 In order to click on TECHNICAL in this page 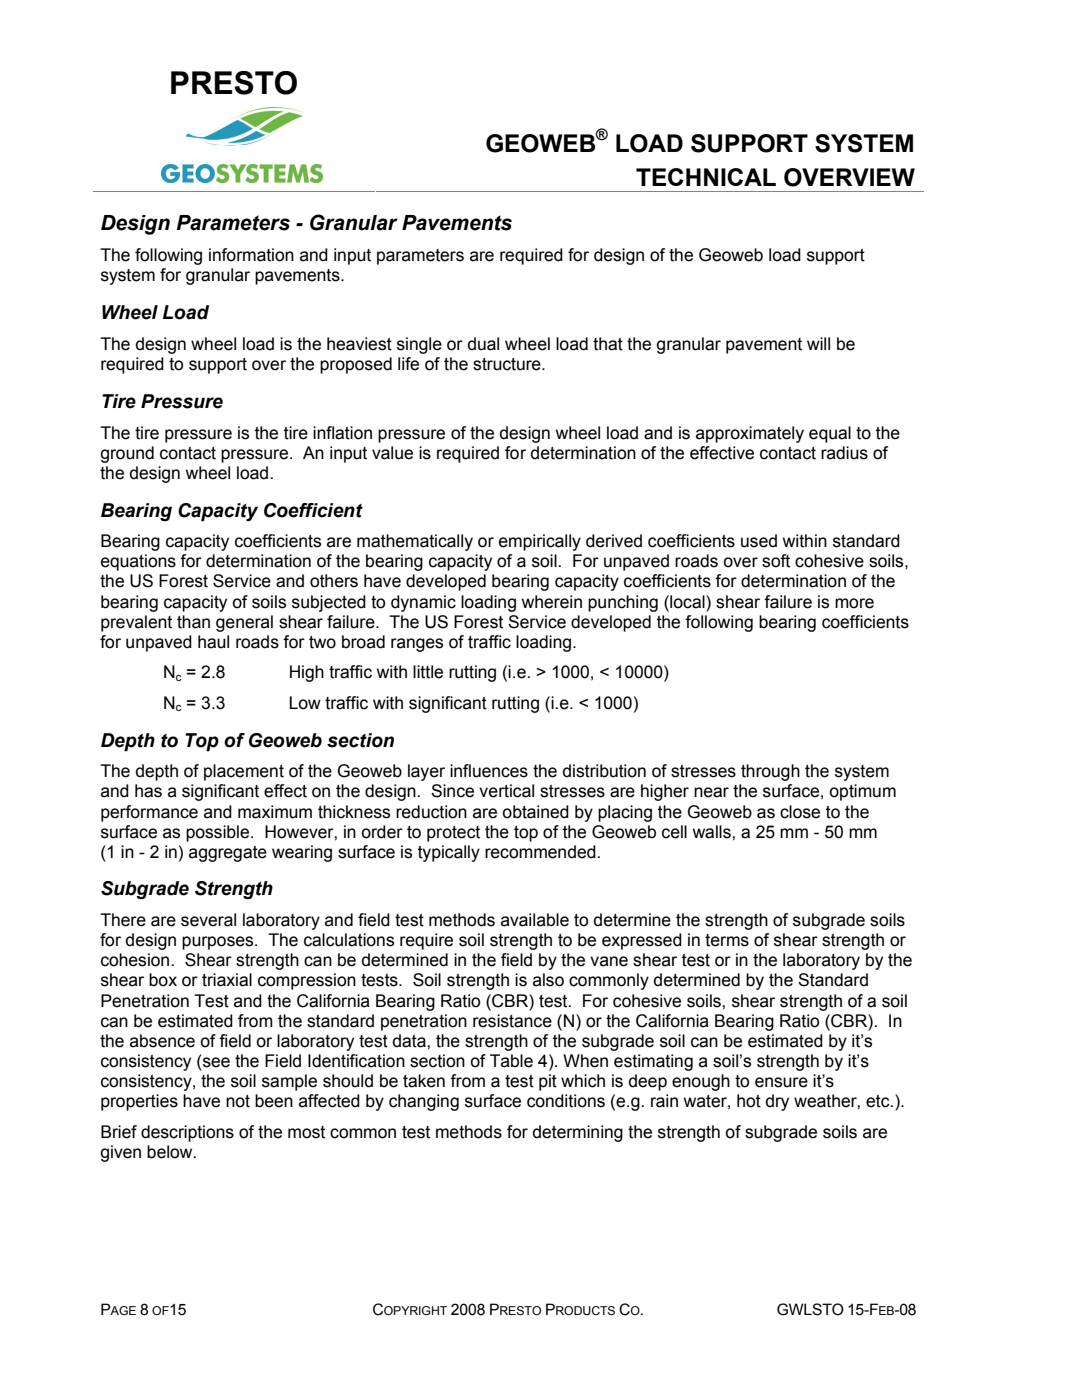, I will do `click(706, 177)`.
